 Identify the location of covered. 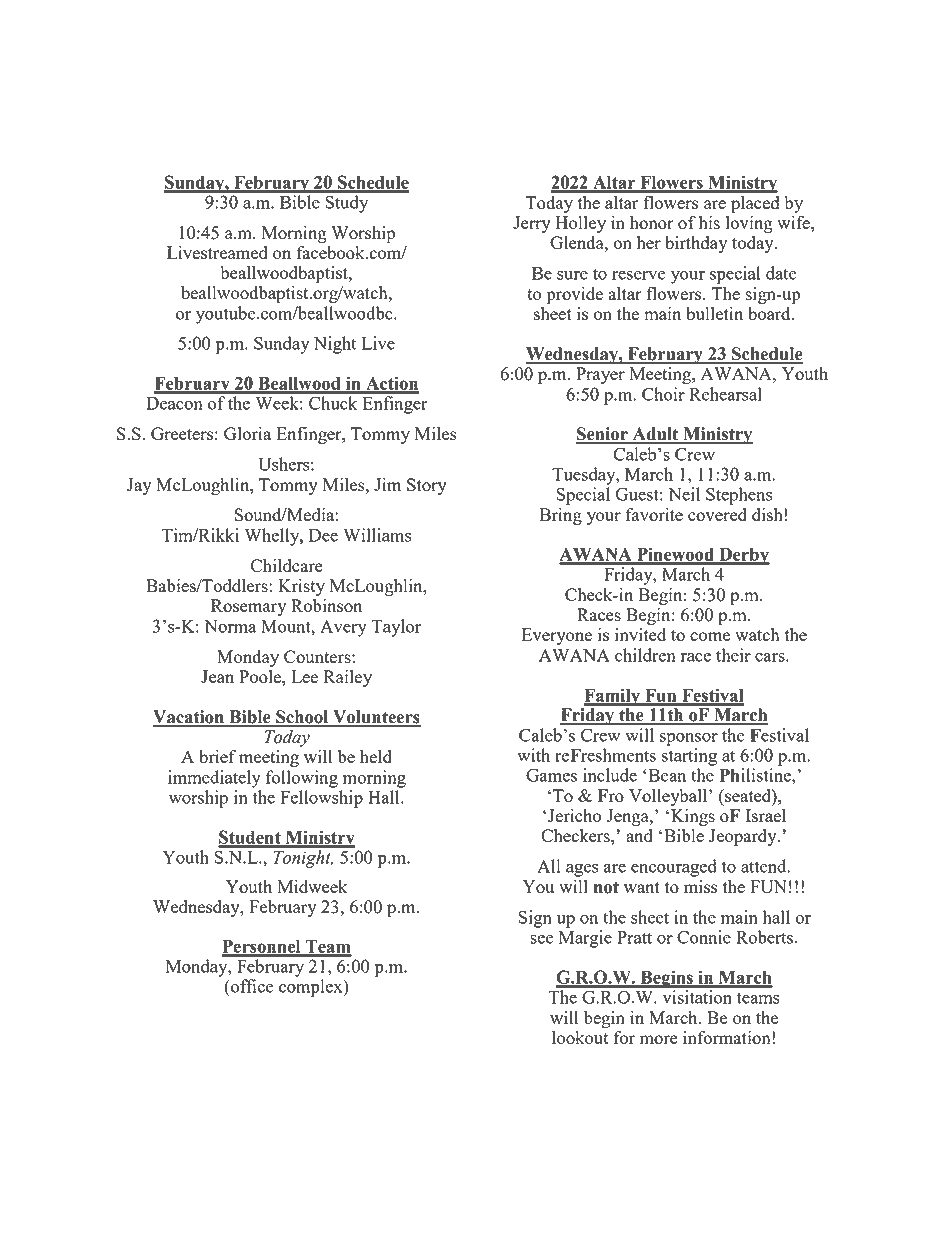
(717, 514).
